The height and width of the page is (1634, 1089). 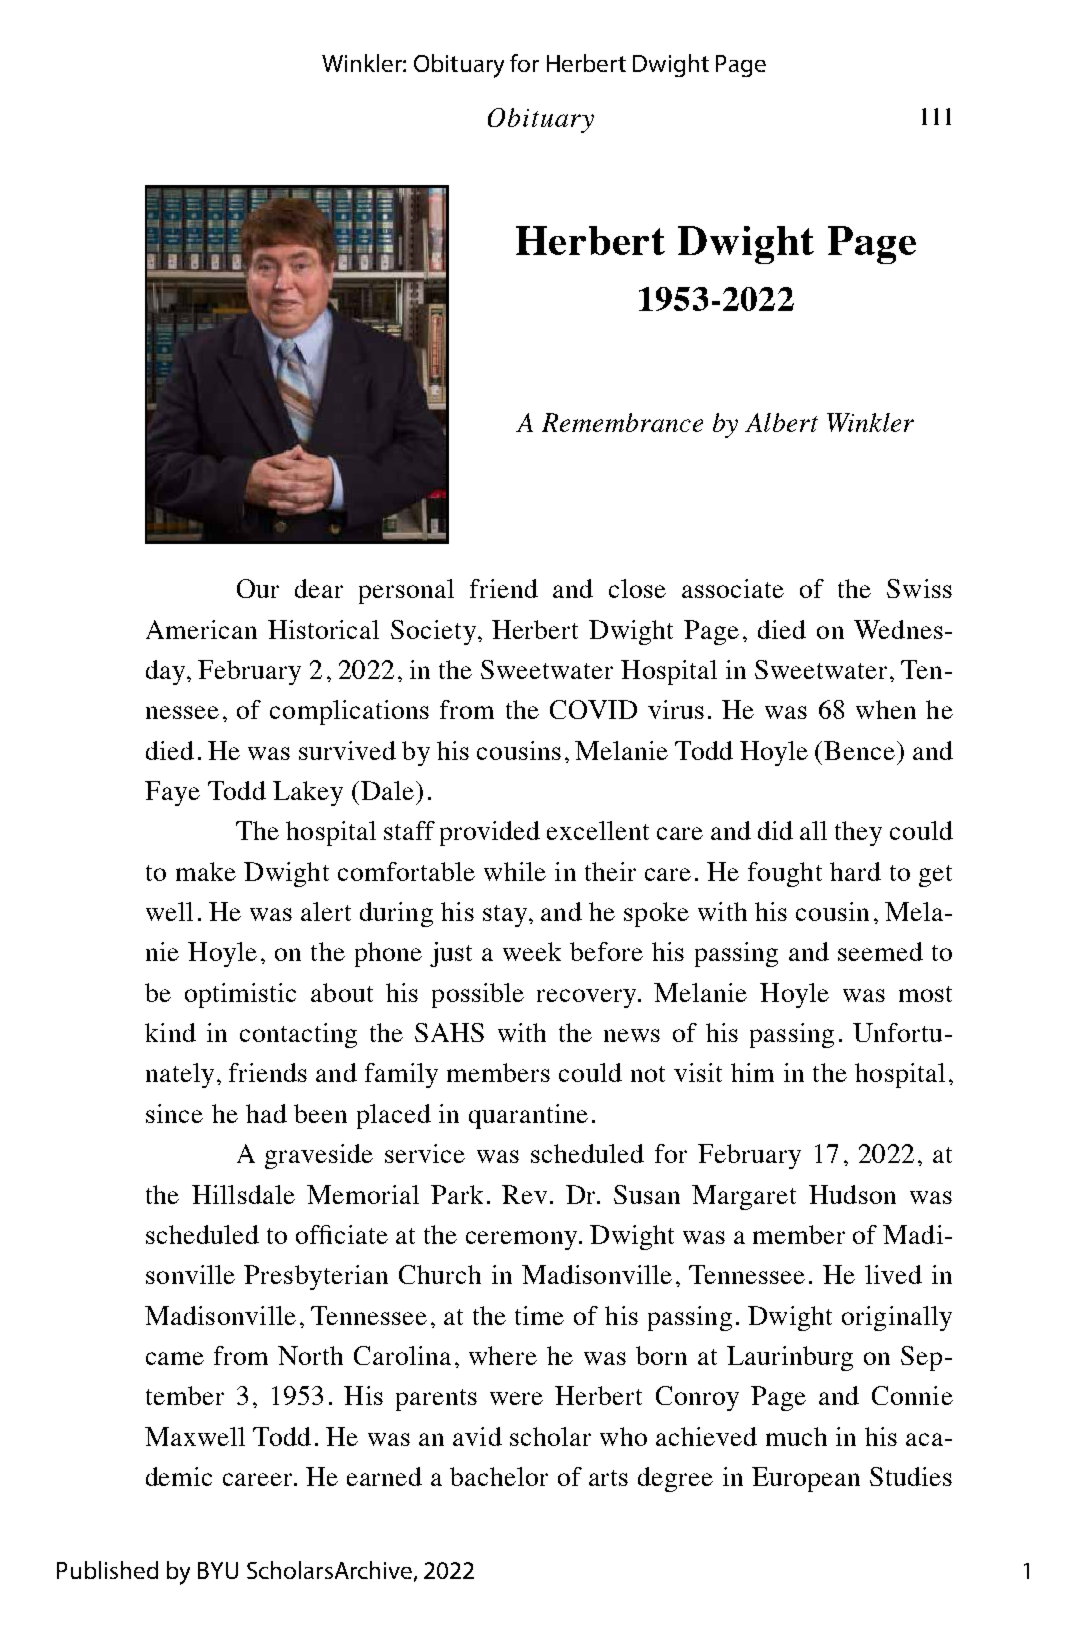 What do you see at coordinates (880, 951) in the page?
I see `seemed` at bounding box center [880, 951].
